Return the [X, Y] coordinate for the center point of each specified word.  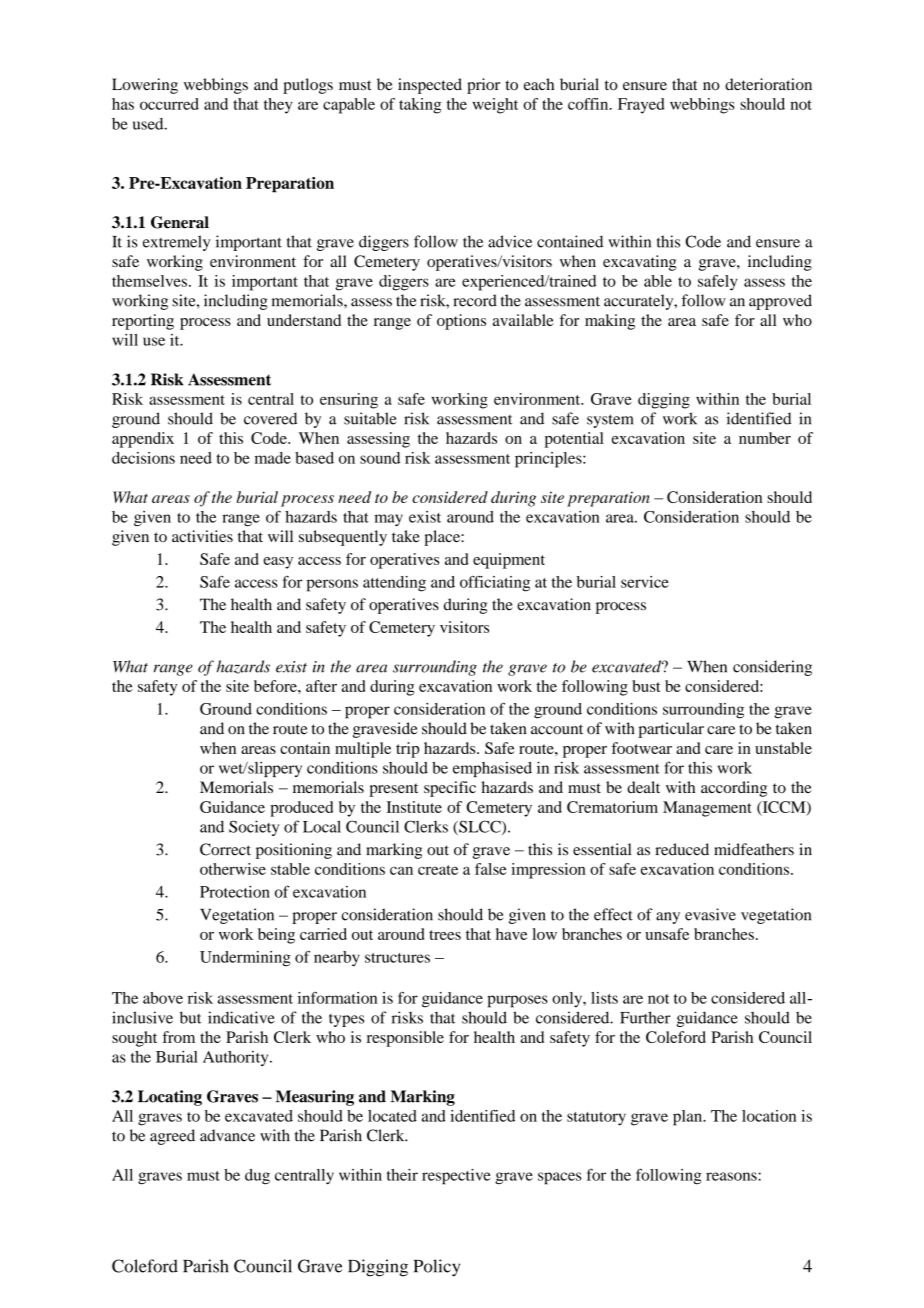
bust [646, 686]
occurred [169, 104]
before [276, 686]
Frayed [641, 106]
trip [408, 750]
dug [257, 1177]
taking [420, 106]
